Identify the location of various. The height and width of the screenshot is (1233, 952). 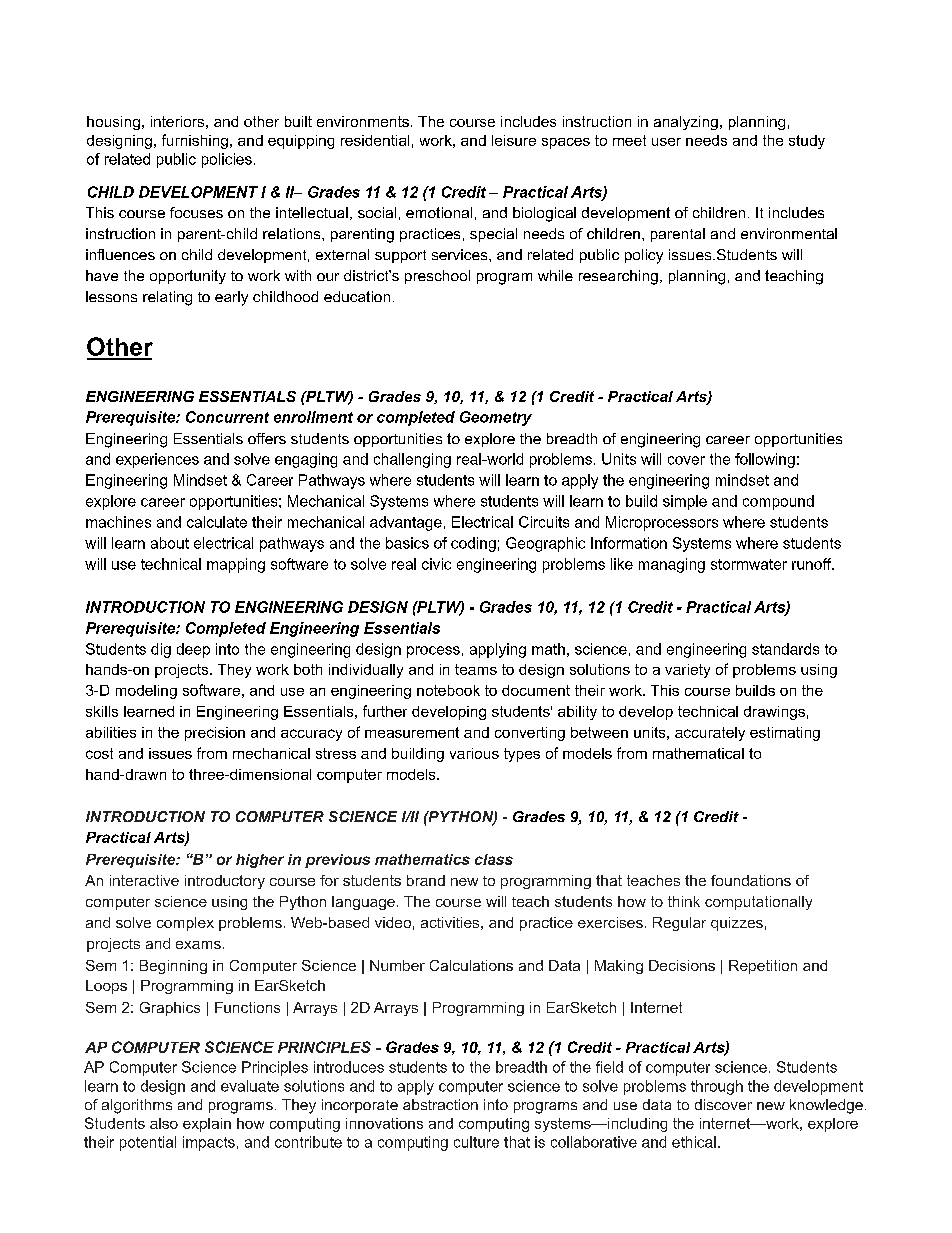
(474, 753).
